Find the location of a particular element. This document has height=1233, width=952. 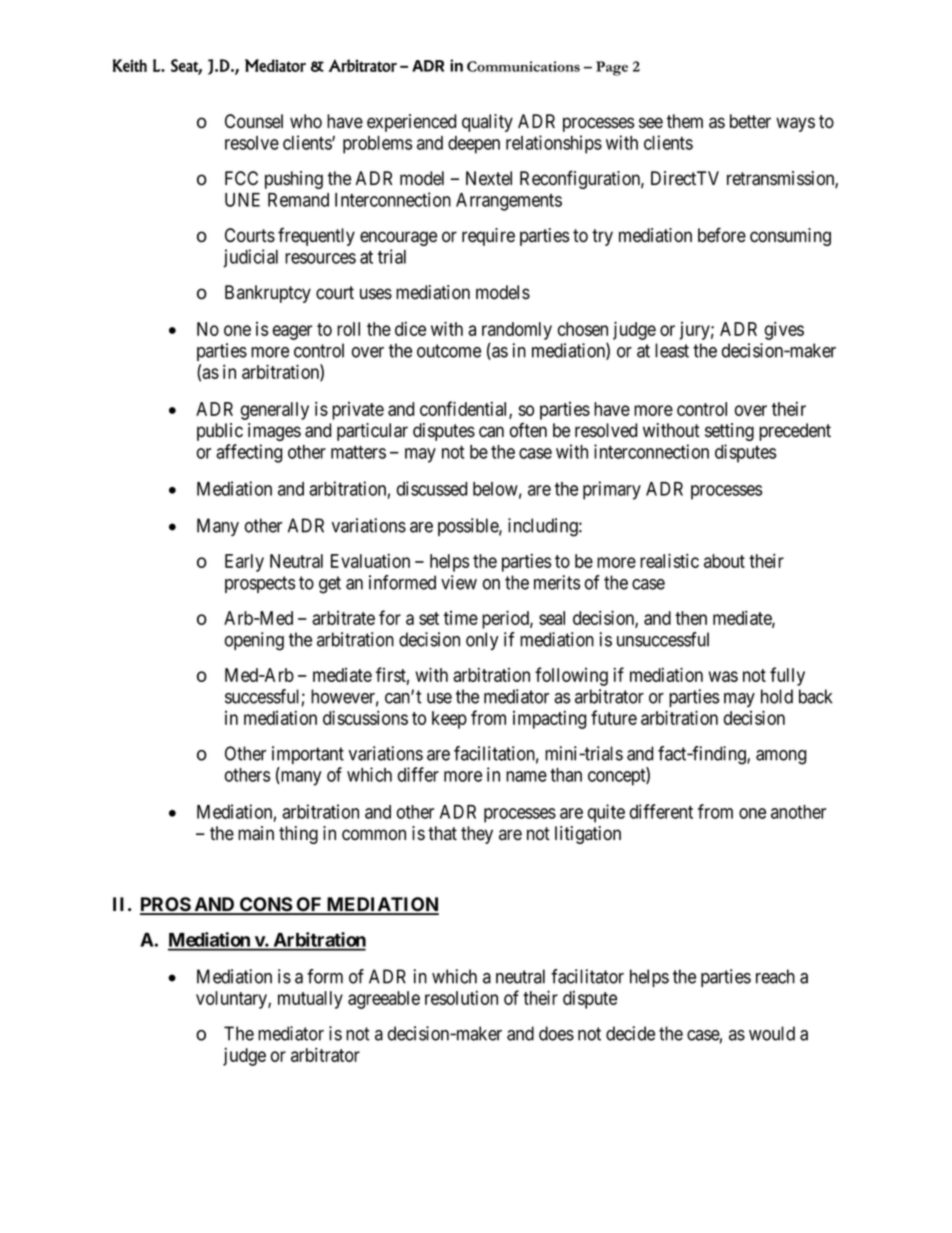

quality is located at coordinates (487, 123).
